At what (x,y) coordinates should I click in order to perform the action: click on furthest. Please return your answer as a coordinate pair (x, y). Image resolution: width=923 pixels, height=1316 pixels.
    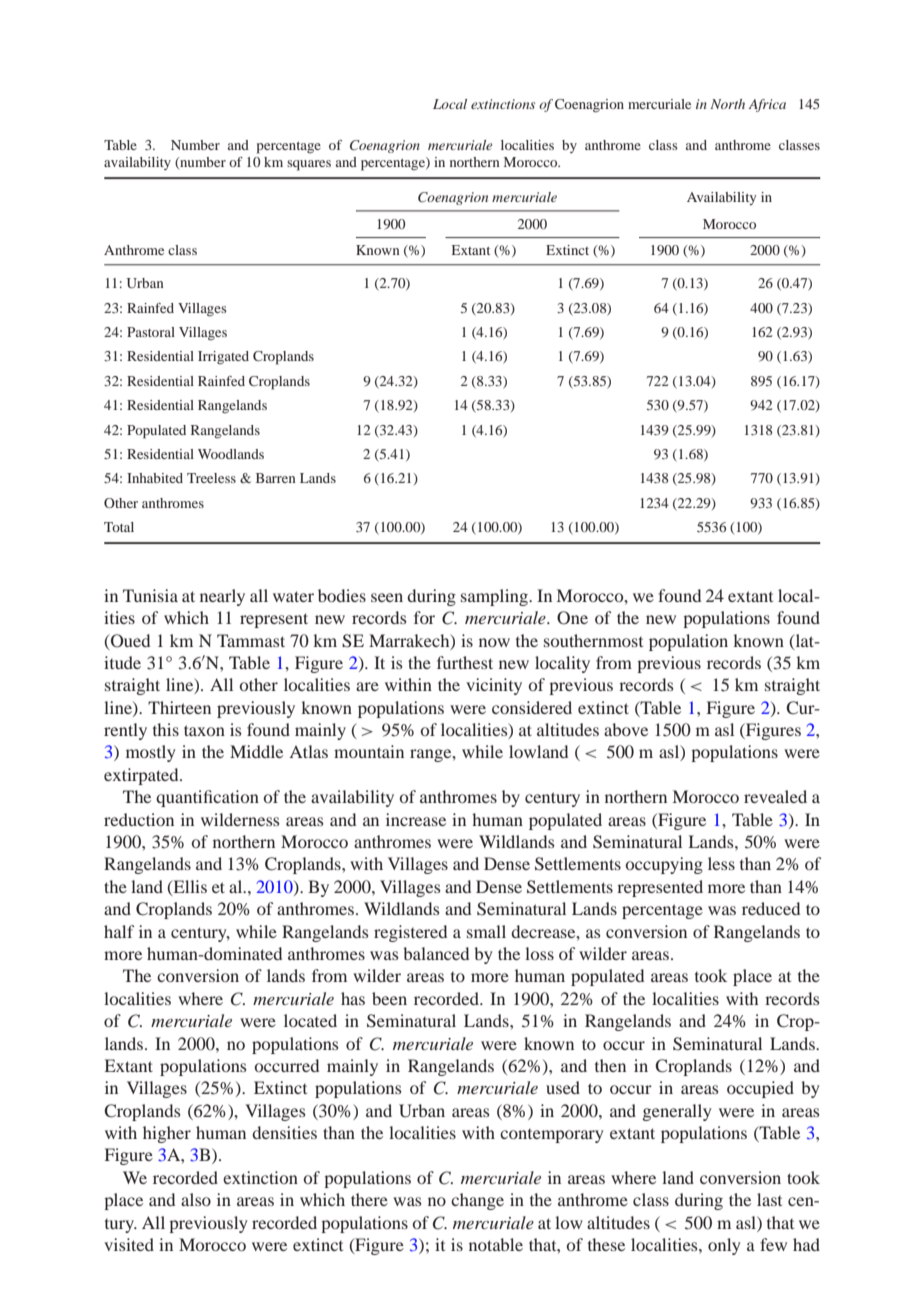
    Looking at the image, I should click on (465, 662).
